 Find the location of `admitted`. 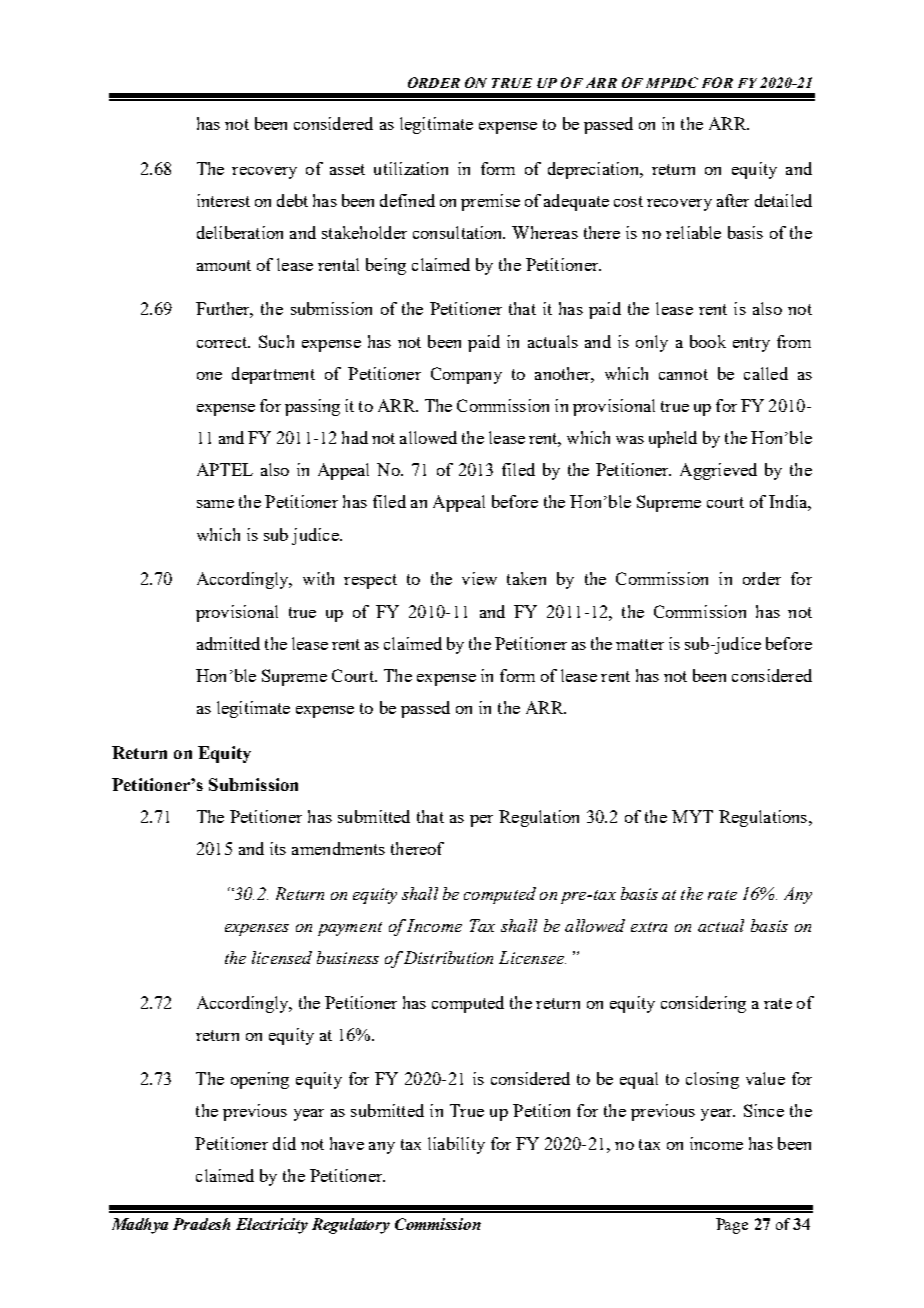

admitted is located at coordinates (228, 643).
